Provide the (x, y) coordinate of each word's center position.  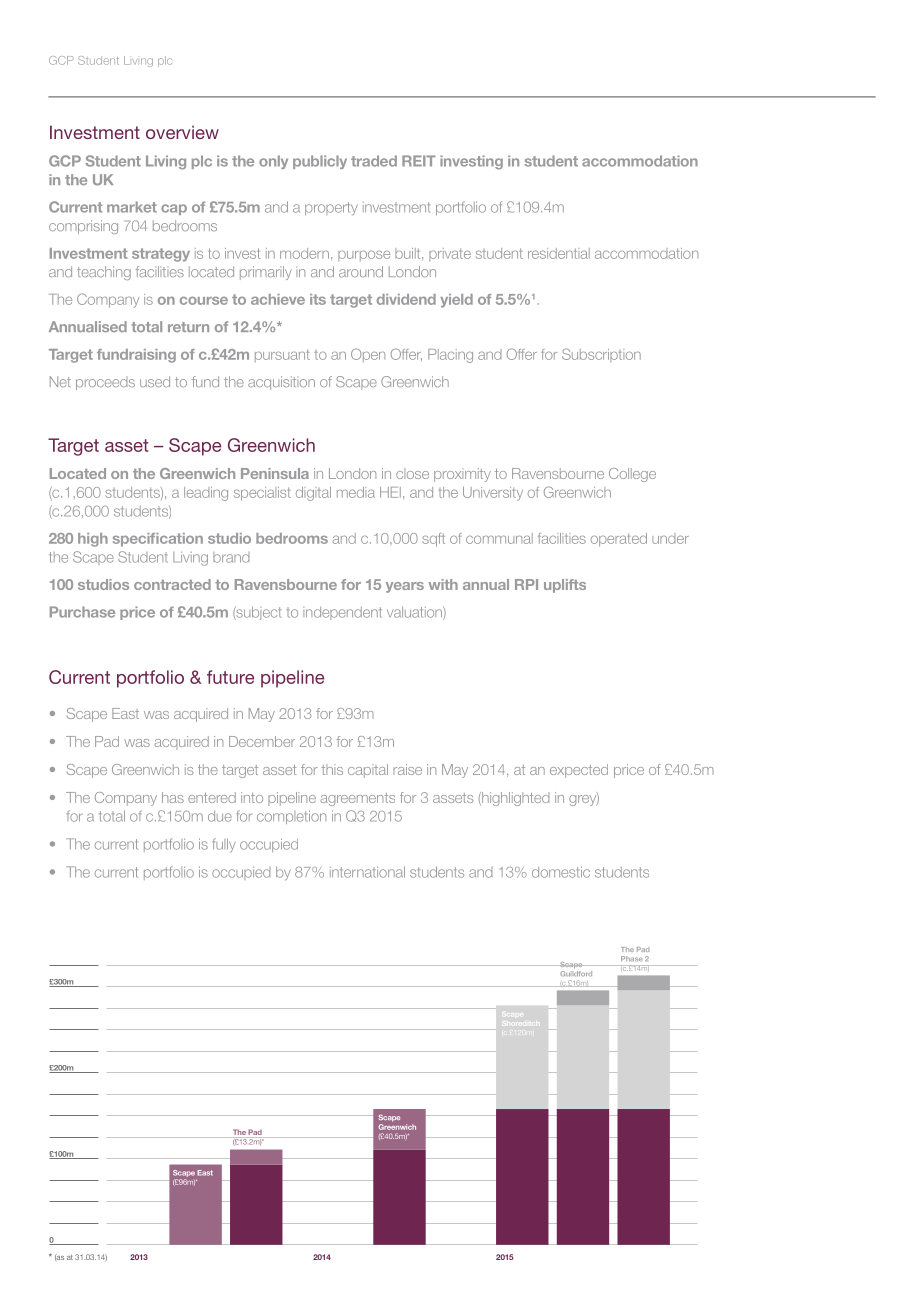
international (367, 872)
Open (368, 355)
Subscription (601, 355)
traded (374, 161)
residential (559, 253)
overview (182, 132)
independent (342, 613)
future (230, 677)
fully (224, 845)
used (155, 381)
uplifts (565, 586)
